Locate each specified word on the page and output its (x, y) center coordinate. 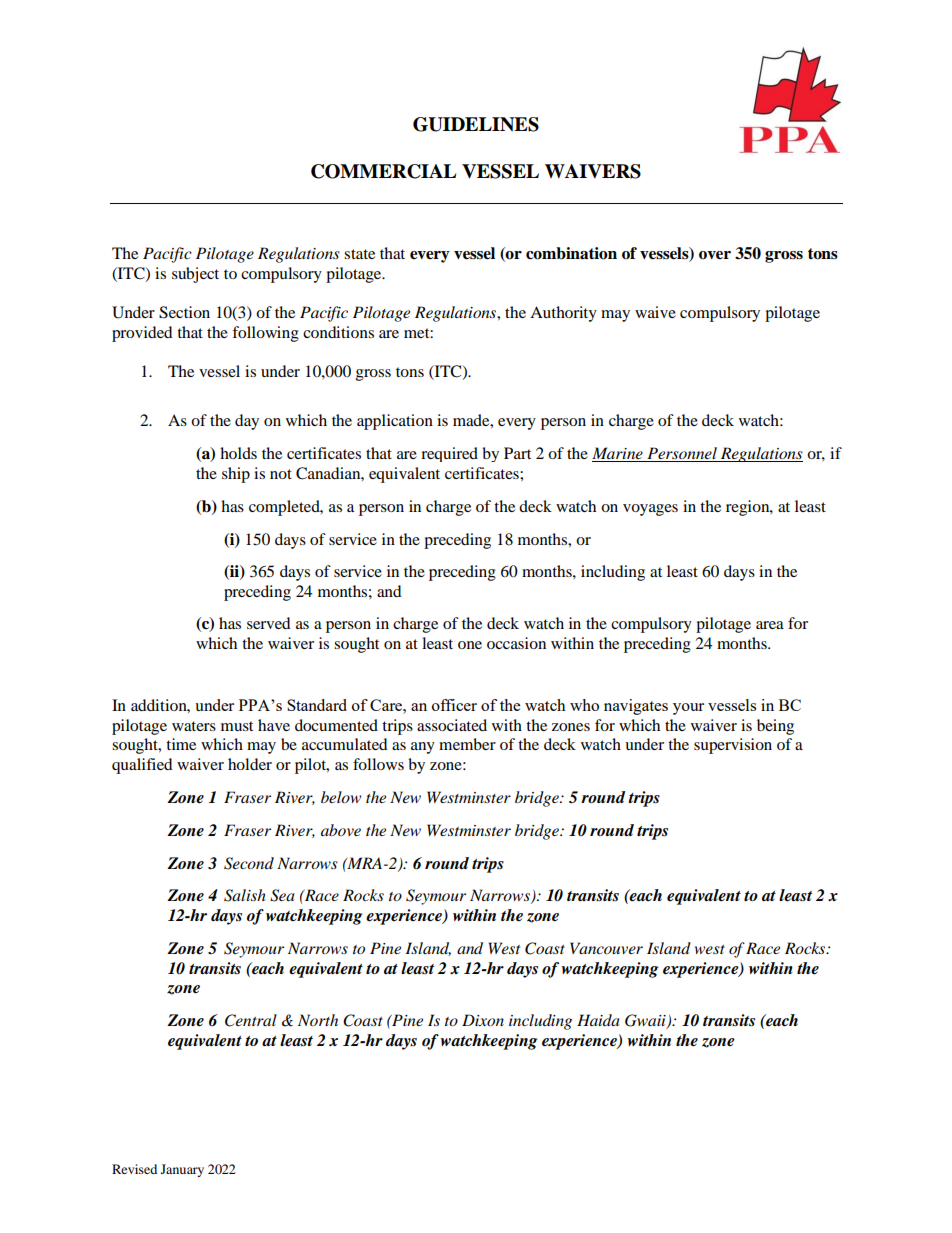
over (715, 255)
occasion (516, 643)
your (688, 709)
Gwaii (646, 1021)
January (182, 1170)
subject (195, 275)
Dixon (483, 1020)
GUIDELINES (476, 124)
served (269, 623)
